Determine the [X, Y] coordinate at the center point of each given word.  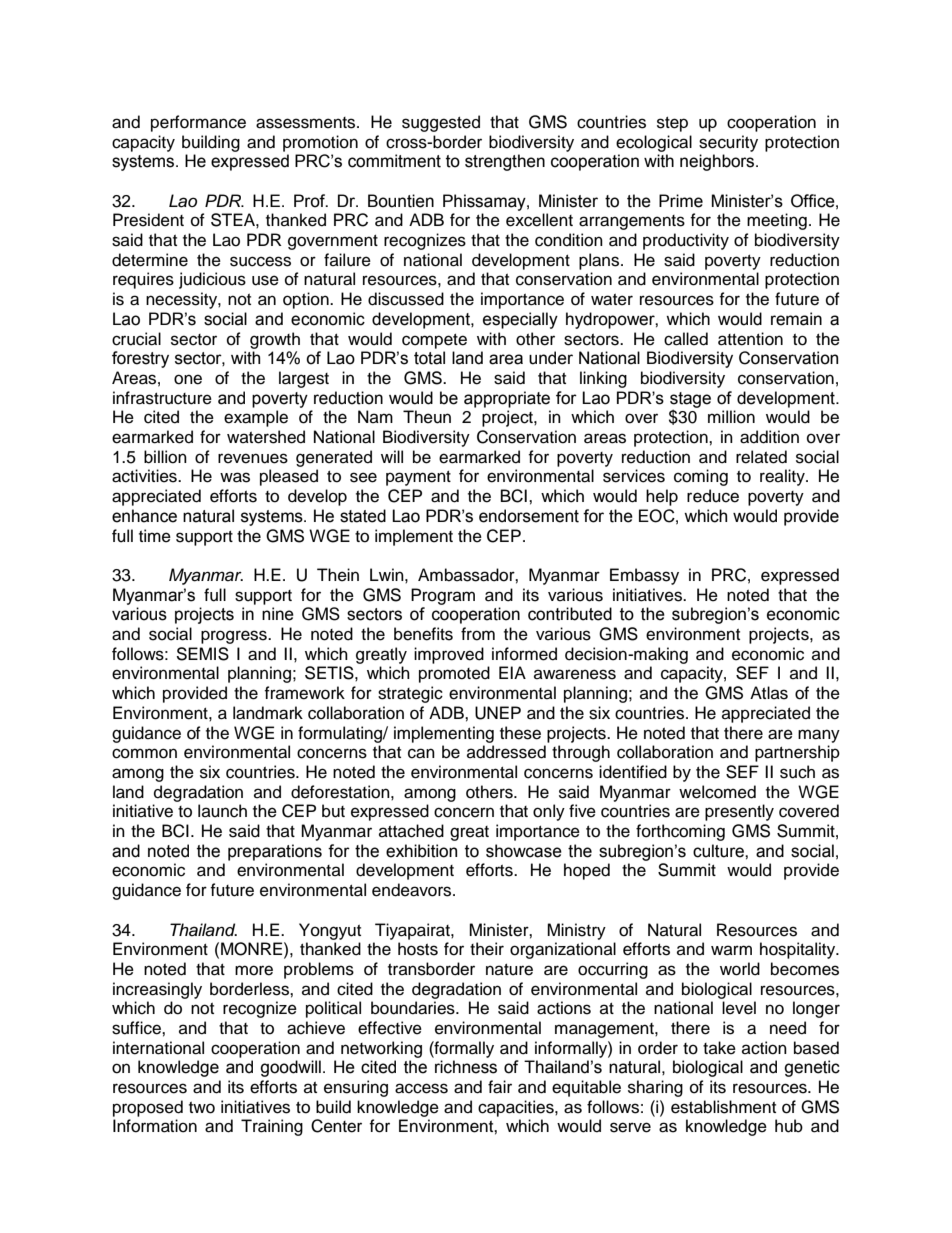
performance [198, 123]
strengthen [505, 162]
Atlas [769, 693]
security [728, 143]
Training [272, 1127]
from [478, 634]
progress [235, 637]
